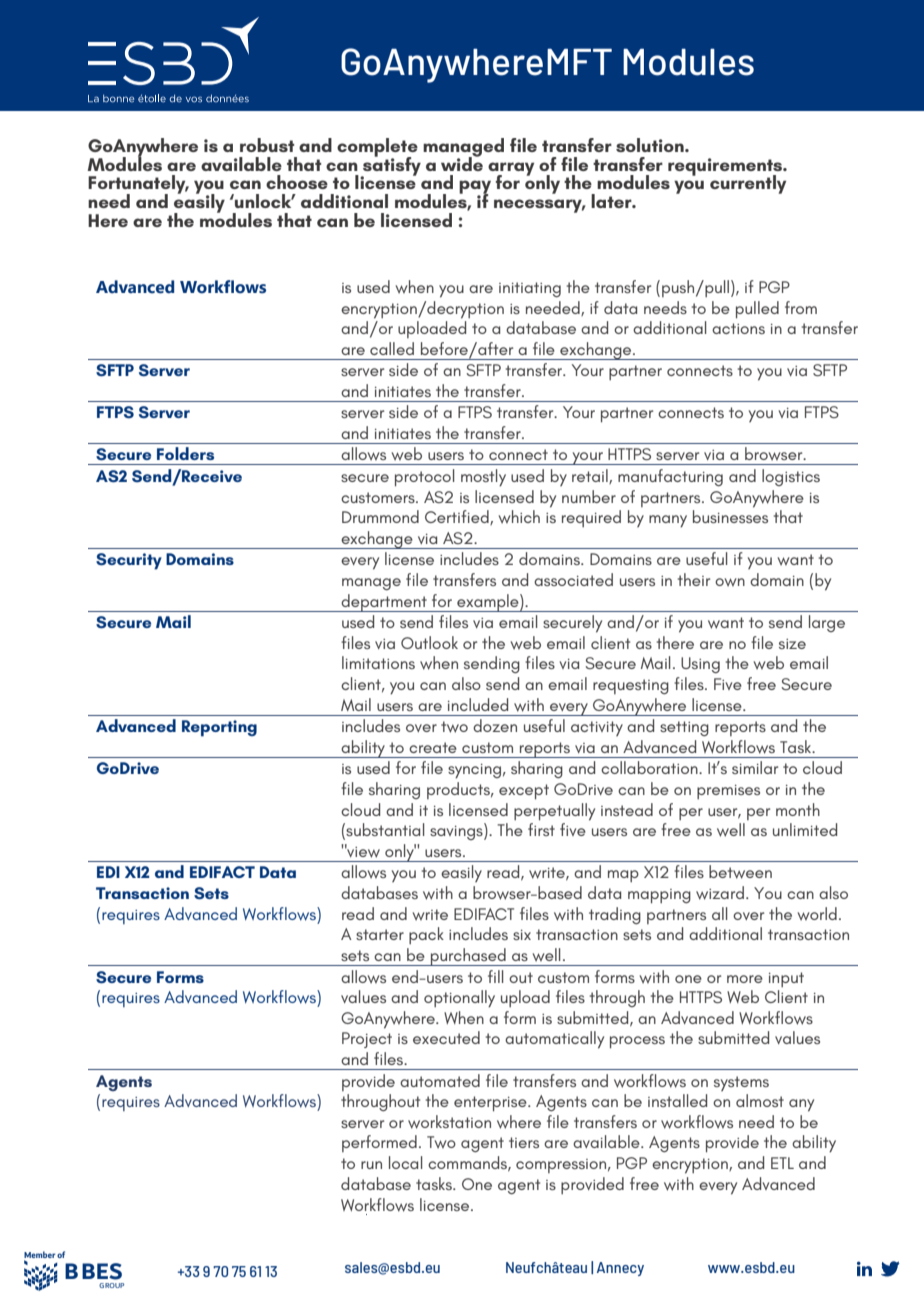  What do you see at coordinates (740, 872) in the screenshot?
I see `between` at bounding box center [740, 872].
